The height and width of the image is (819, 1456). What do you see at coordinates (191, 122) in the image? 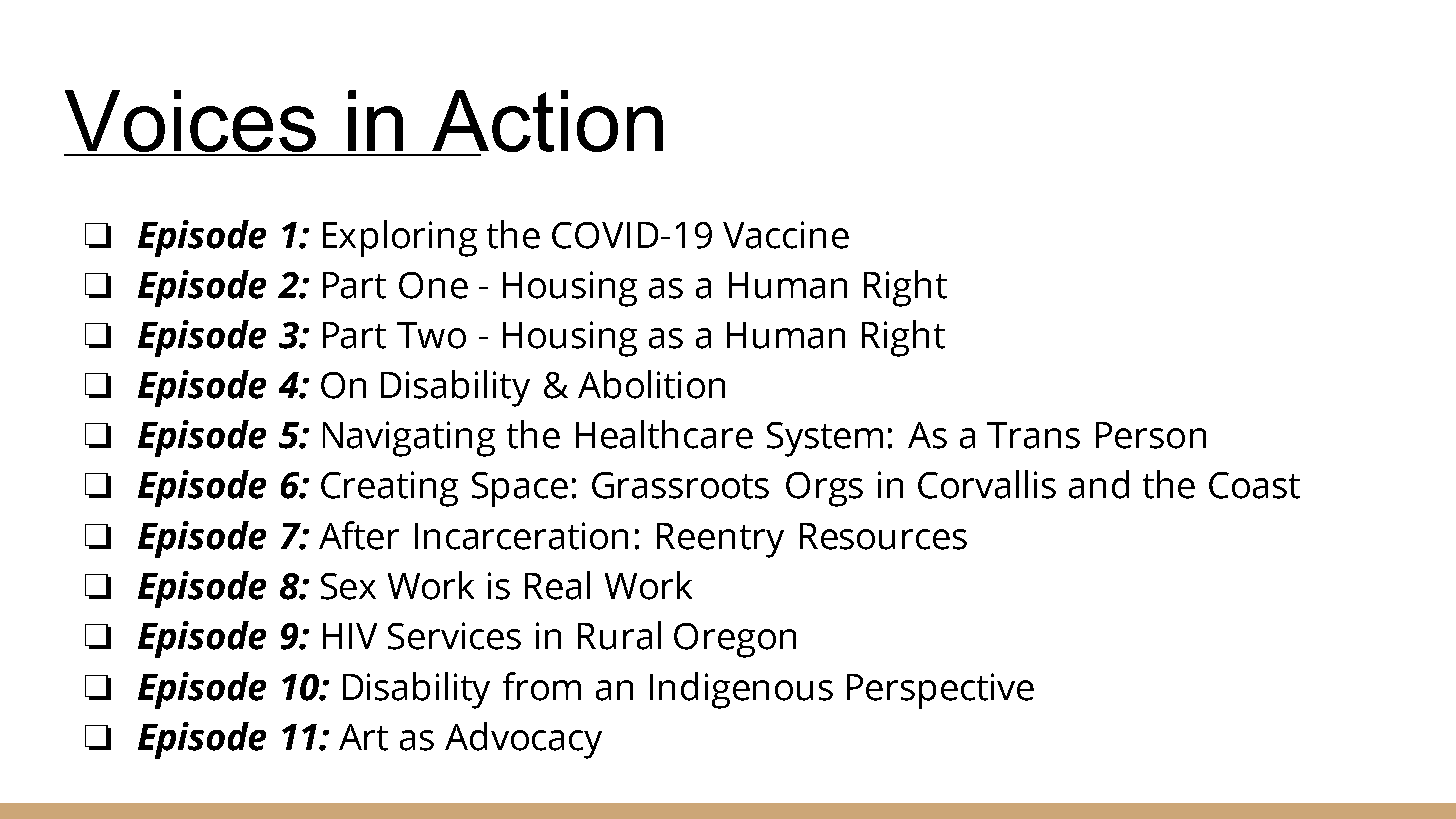
I see `Voices` at bounding box center [191, 122].
